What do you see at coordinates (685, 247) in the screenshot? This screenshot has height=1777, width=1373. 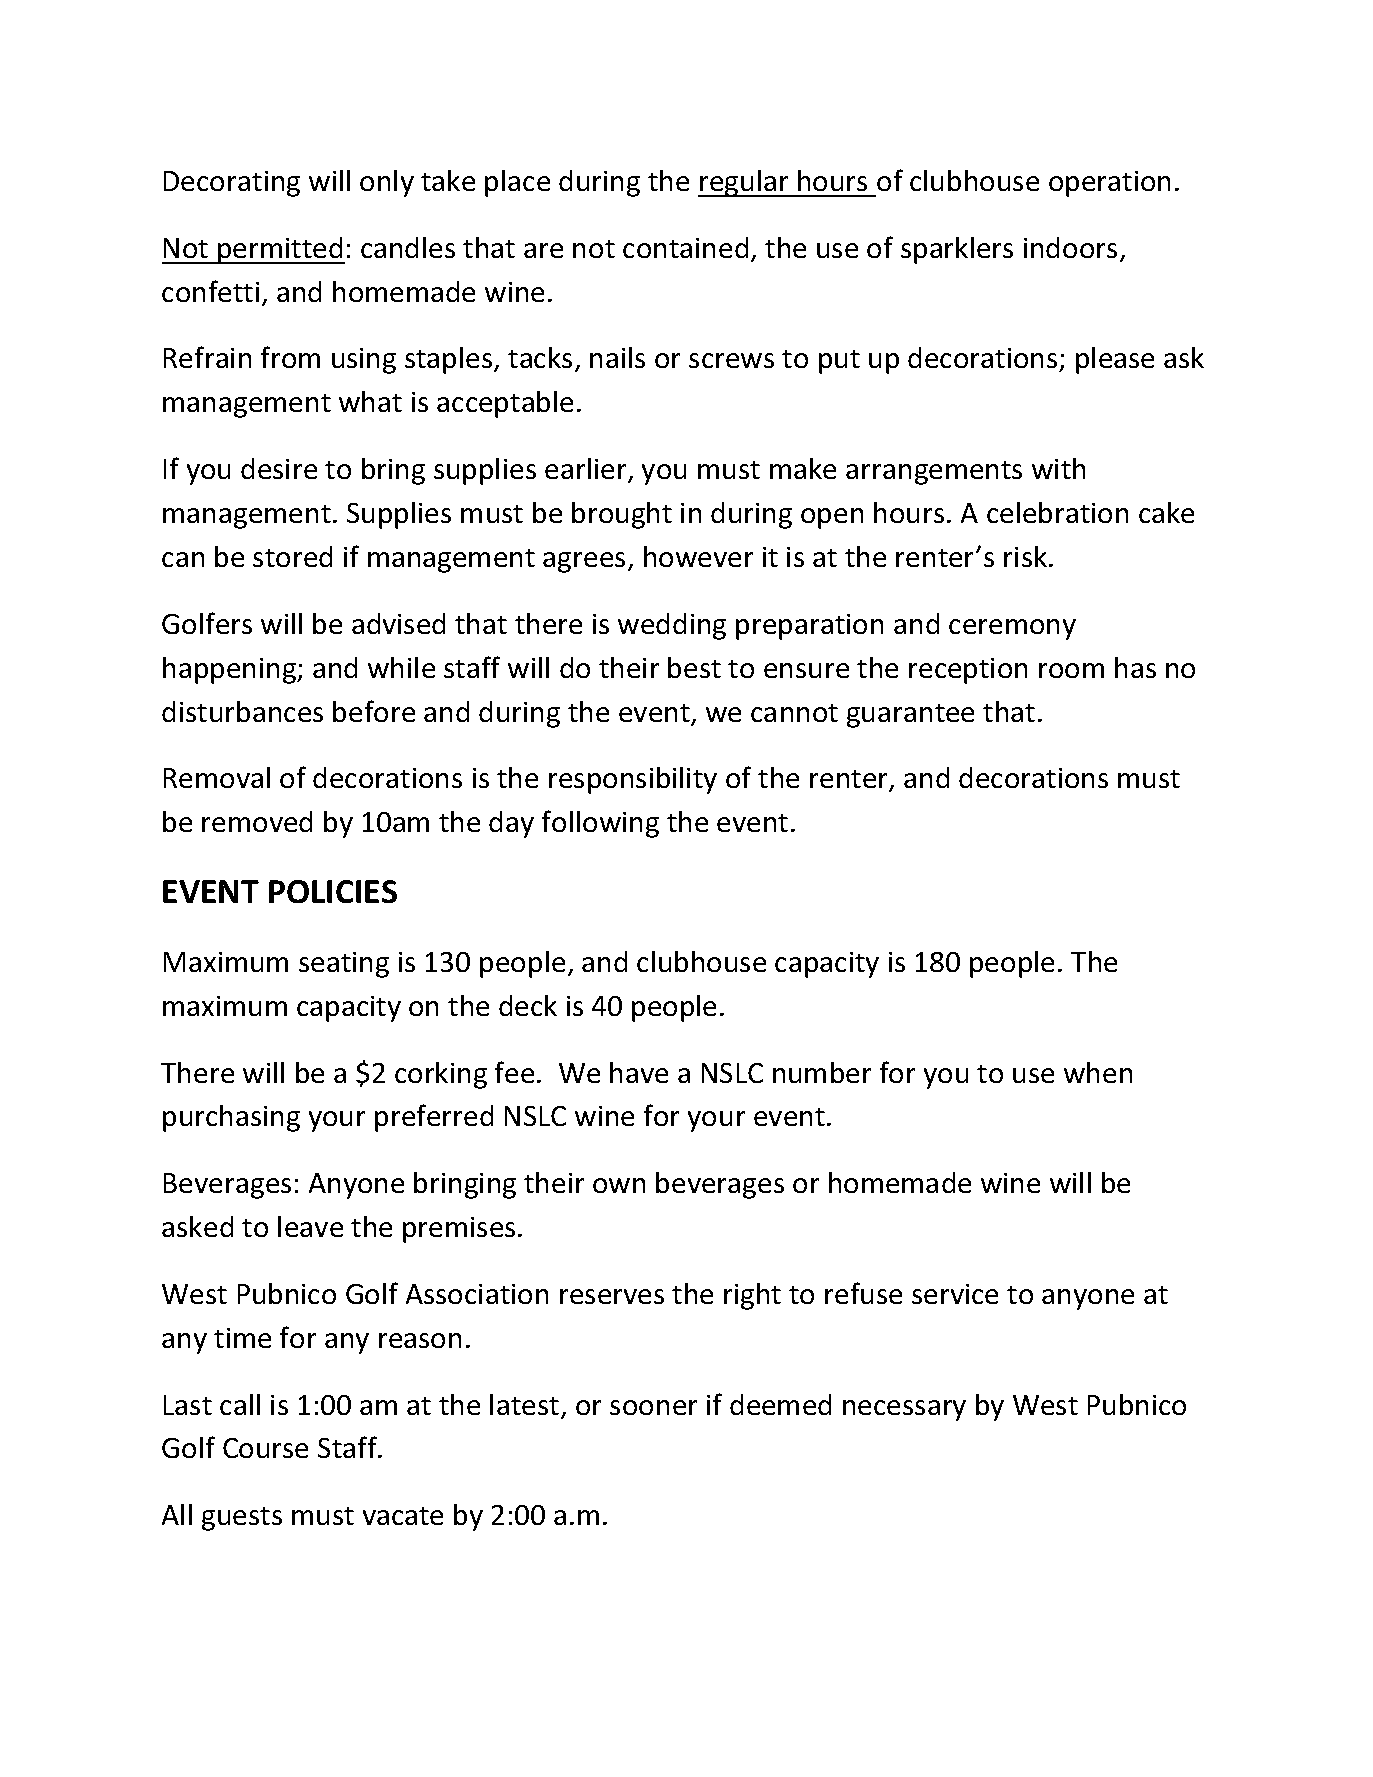 I see `contained` at bounding box center [685, 247].
